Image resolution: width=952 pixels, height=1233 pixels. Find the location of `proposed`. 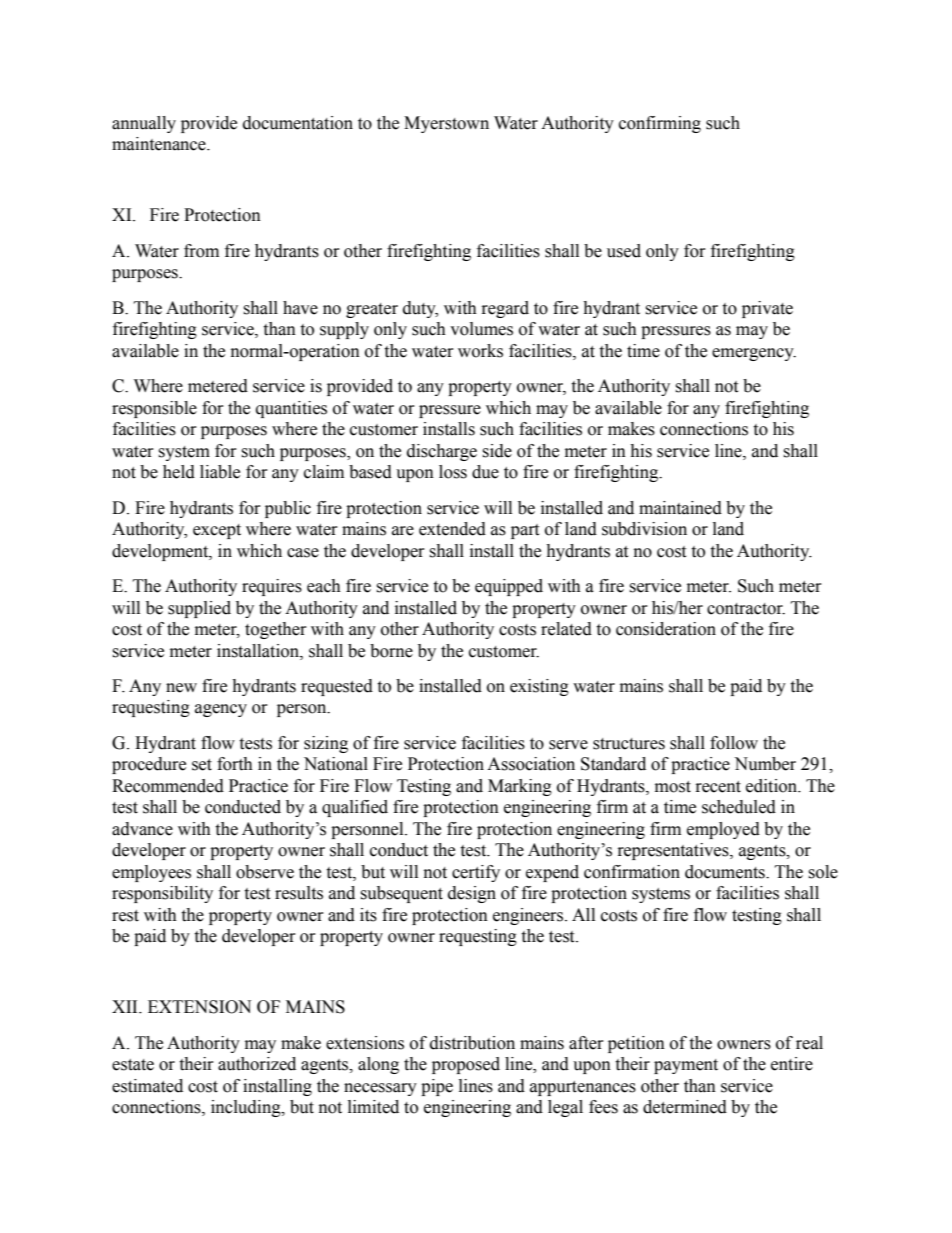

proposed is located at coordinates (466, 1065).
